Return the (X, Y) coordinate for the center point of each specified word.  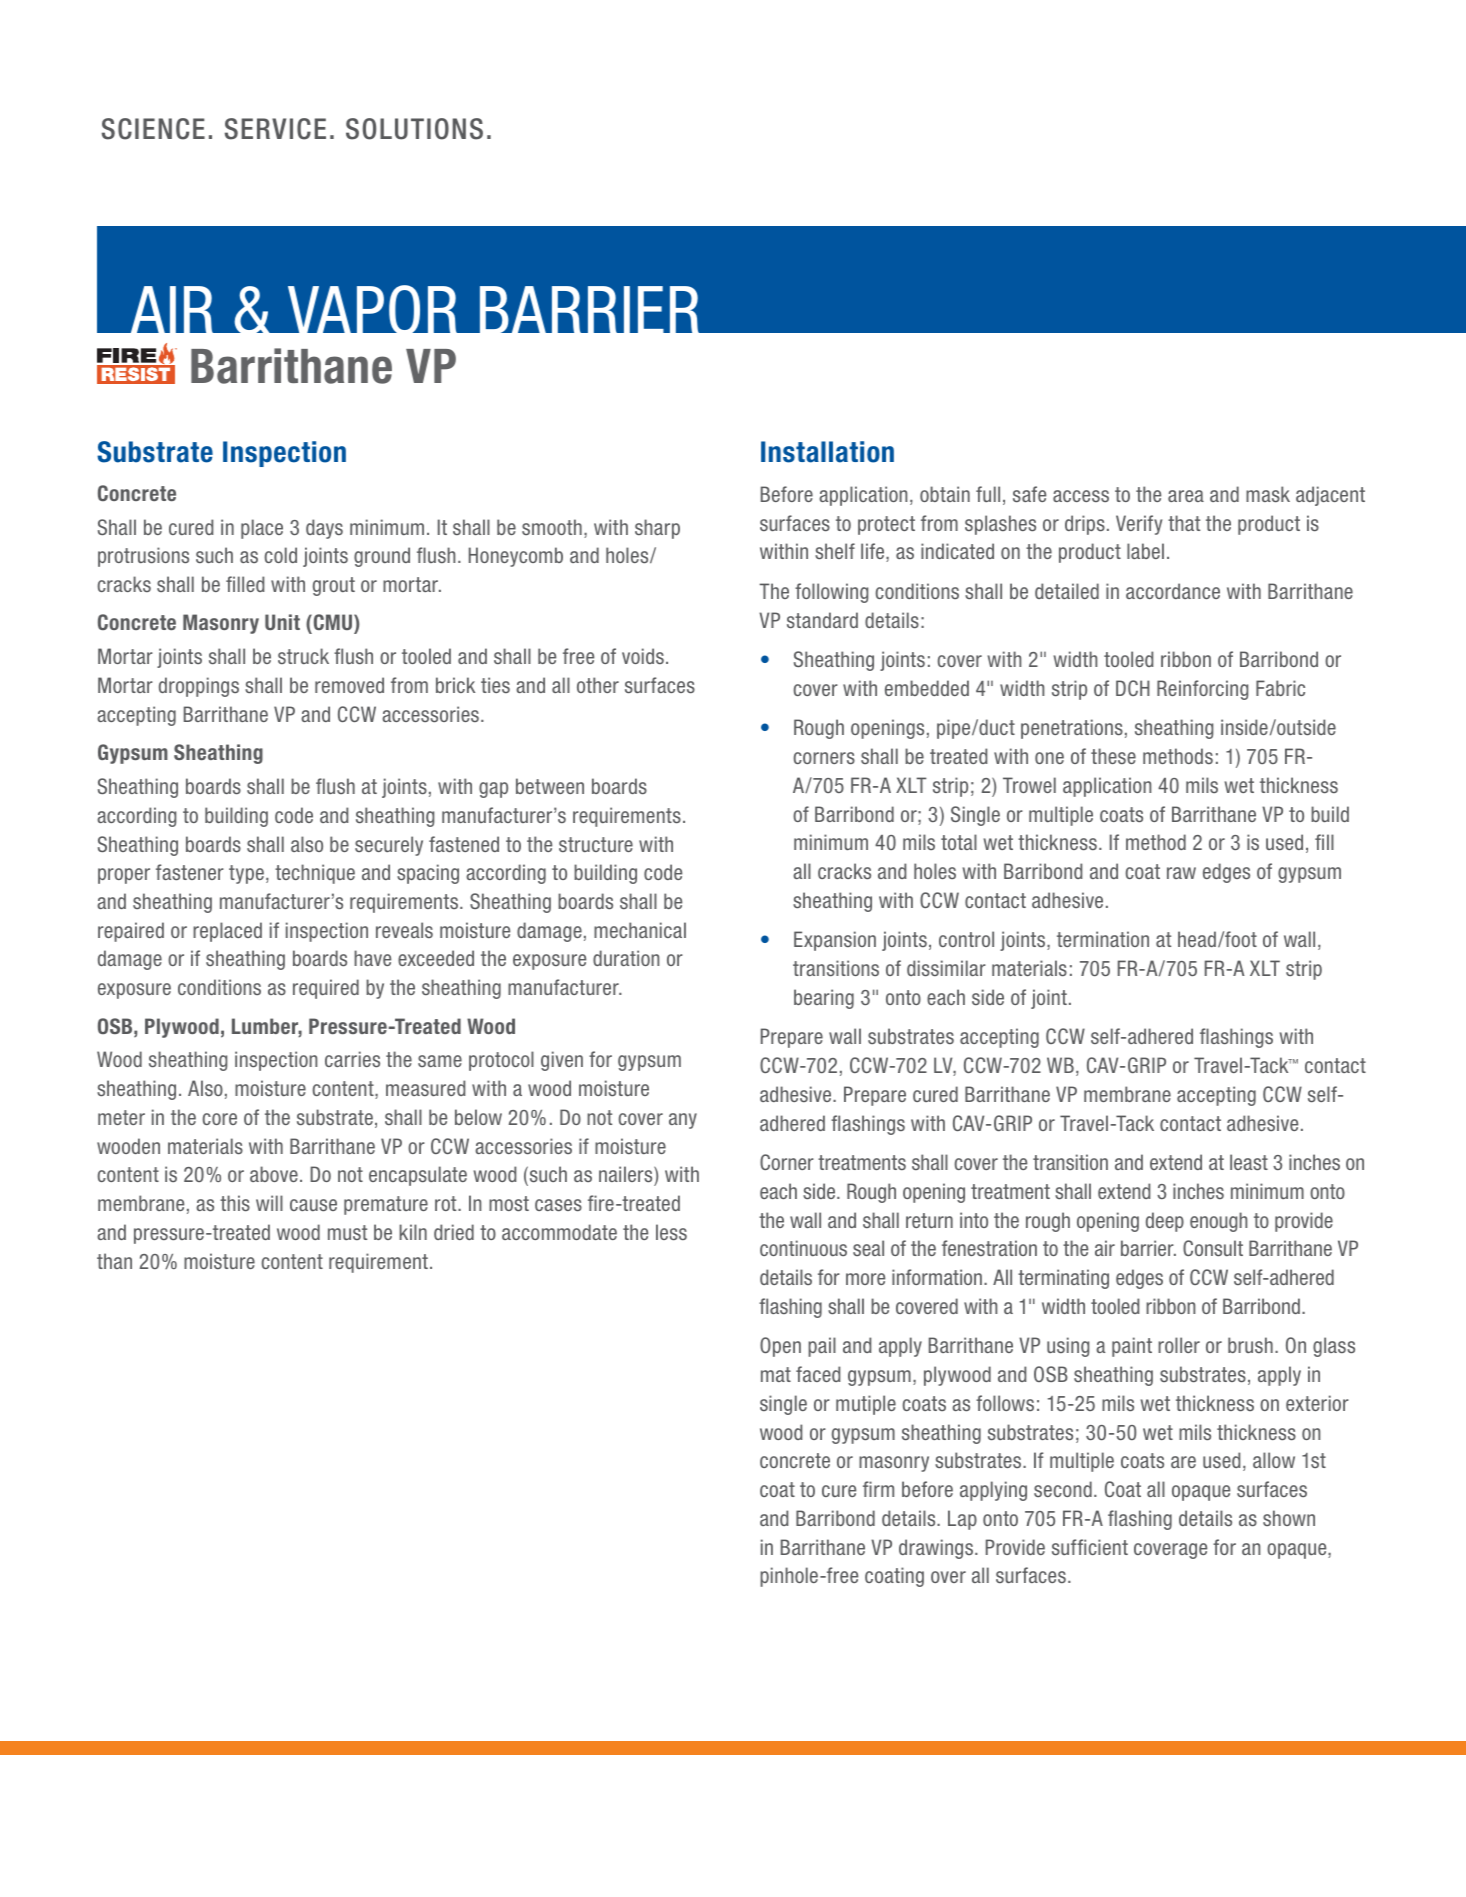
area (1186, 496)
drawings (936, 1549)
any (683, 1121)
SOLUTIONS (414, 129)
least (1249, 1162)
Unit (282, 622)
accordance (1173, 591)
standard (822, 620)
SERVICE (275, 129)
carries (352, 1059)
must (347, 1232)
